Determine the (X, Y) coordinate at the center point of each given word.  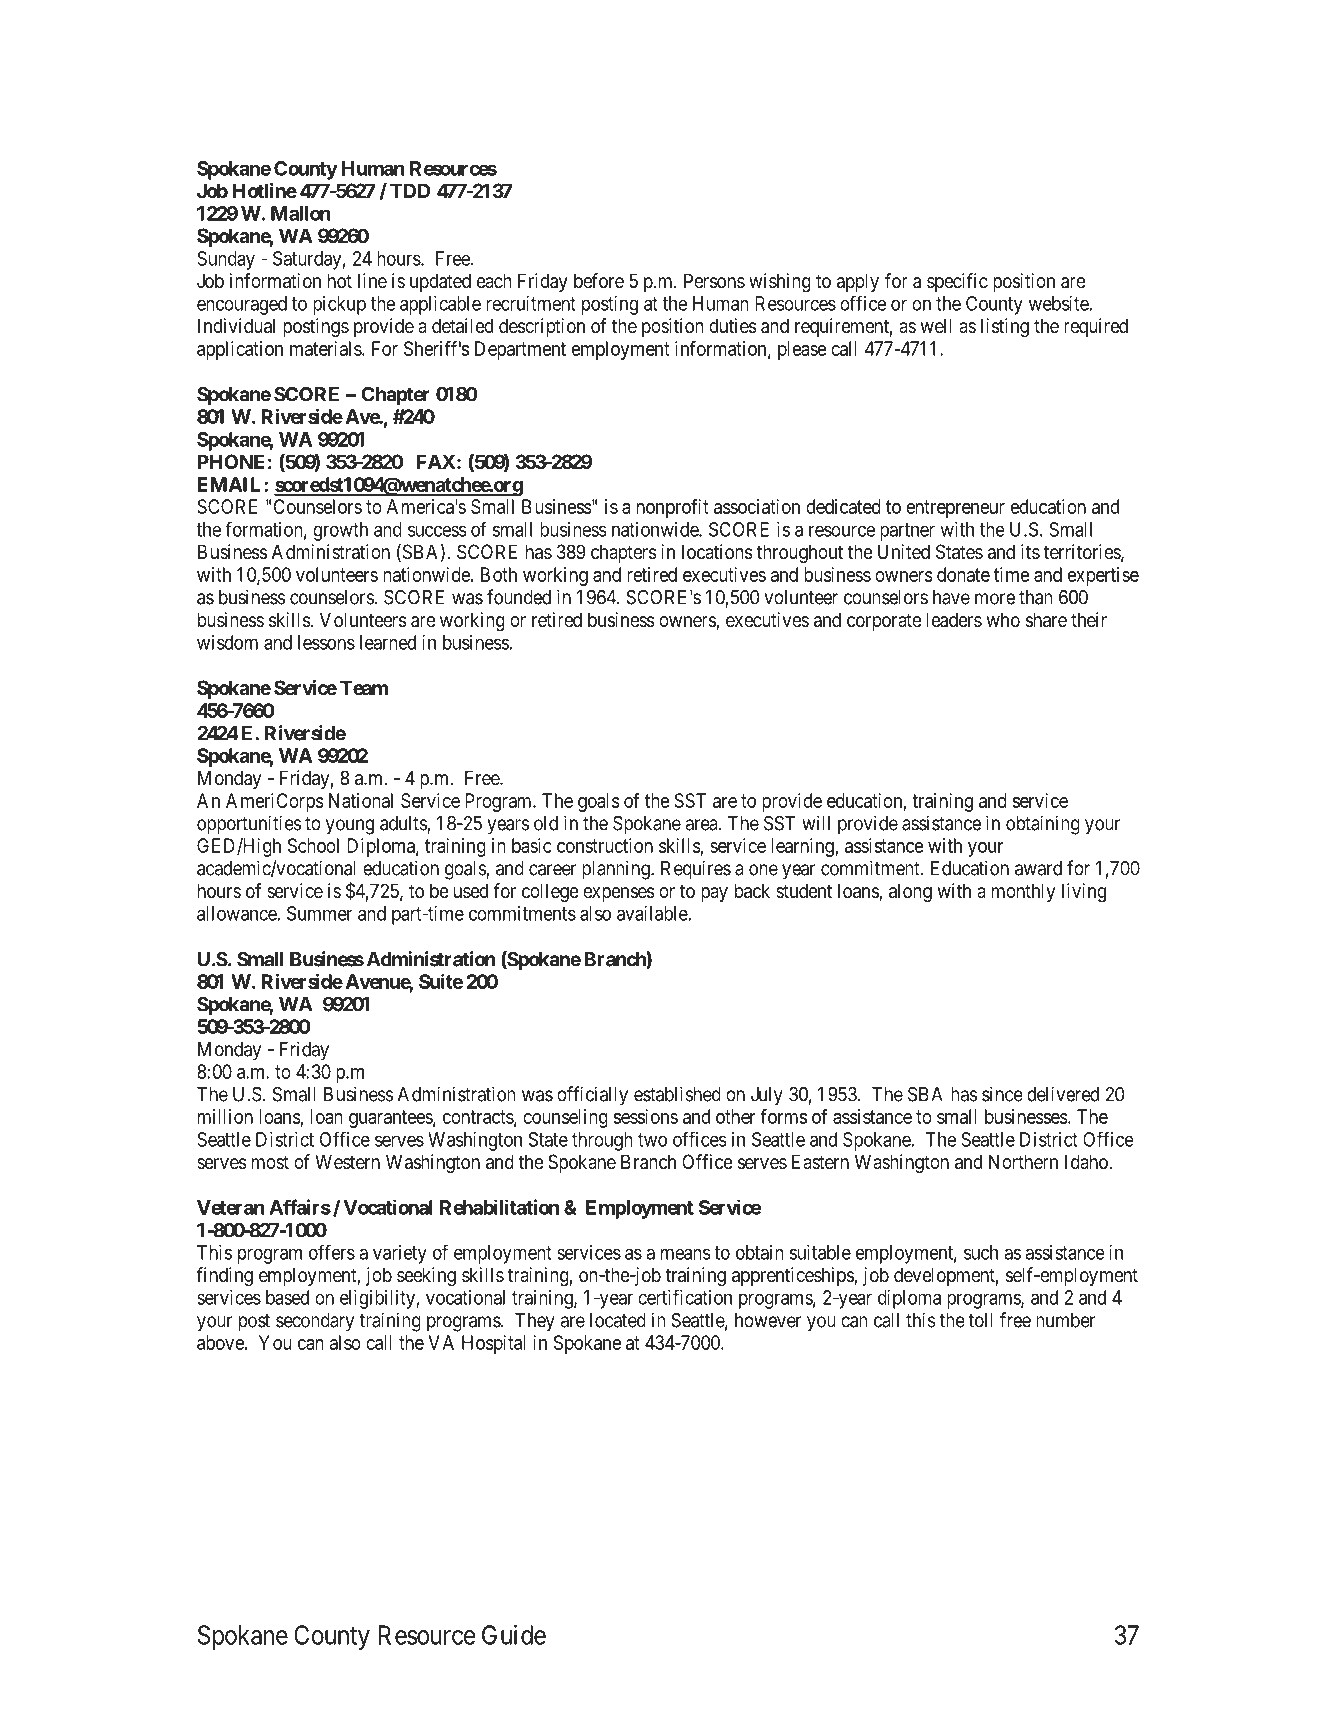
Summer (319, 913)
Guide (514, 1635)
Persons (714, 281)
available (653, 913)
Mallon (300, 213)
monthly (1023, 892)
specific (957, 282)
